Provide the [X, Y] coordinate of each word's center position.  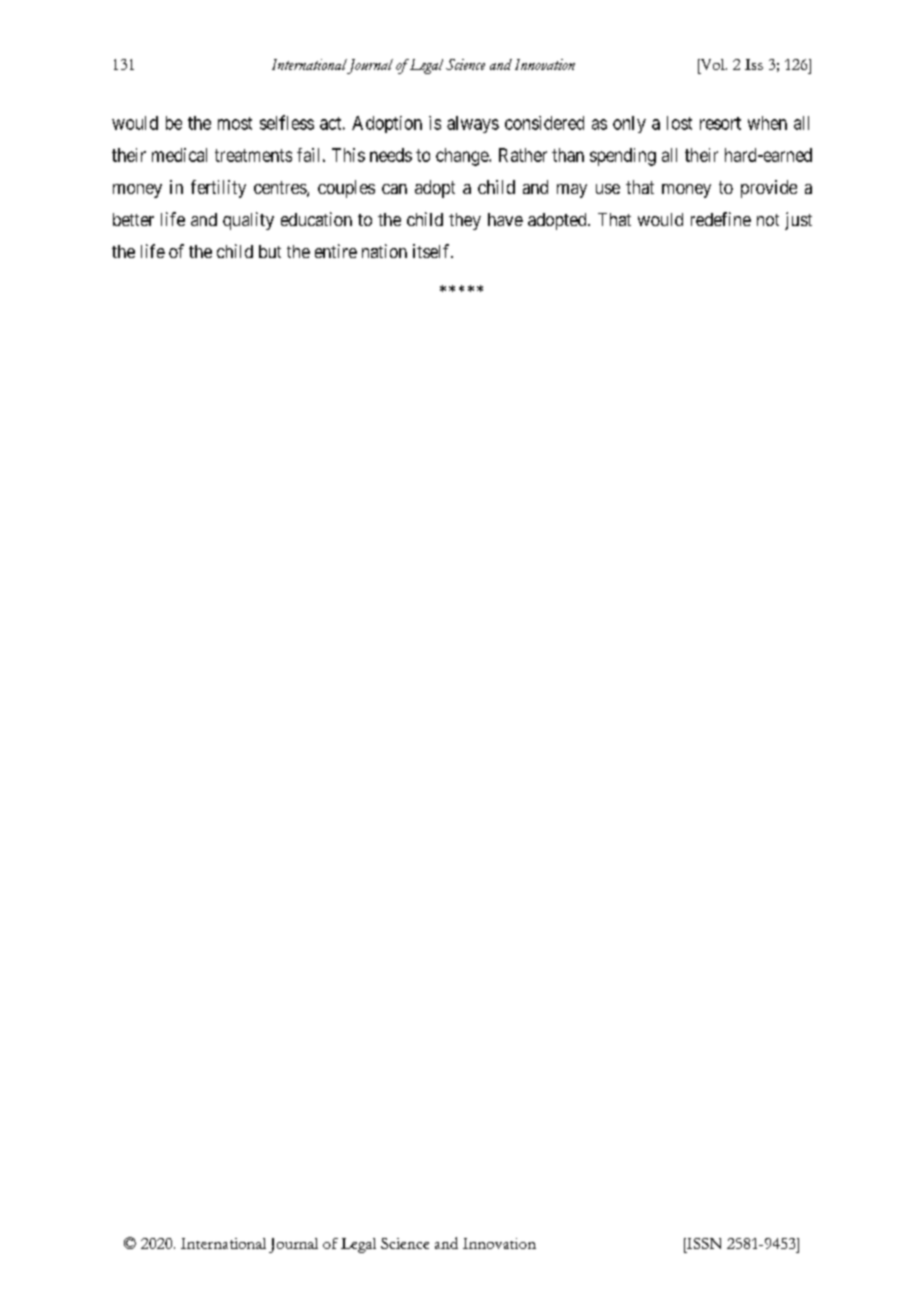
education [316, 219]
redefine [721, 219]
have [505, 219]
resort [720, 123]
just [798, 221]
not [768, 220]
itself [433, 251]
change [463, 157]
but [270, 251]
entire [336, 251]
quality [248, 221]
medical [179, 155]
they [465, 221]
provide [769, 189]
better [133, 219]
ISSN [703, 1243]
